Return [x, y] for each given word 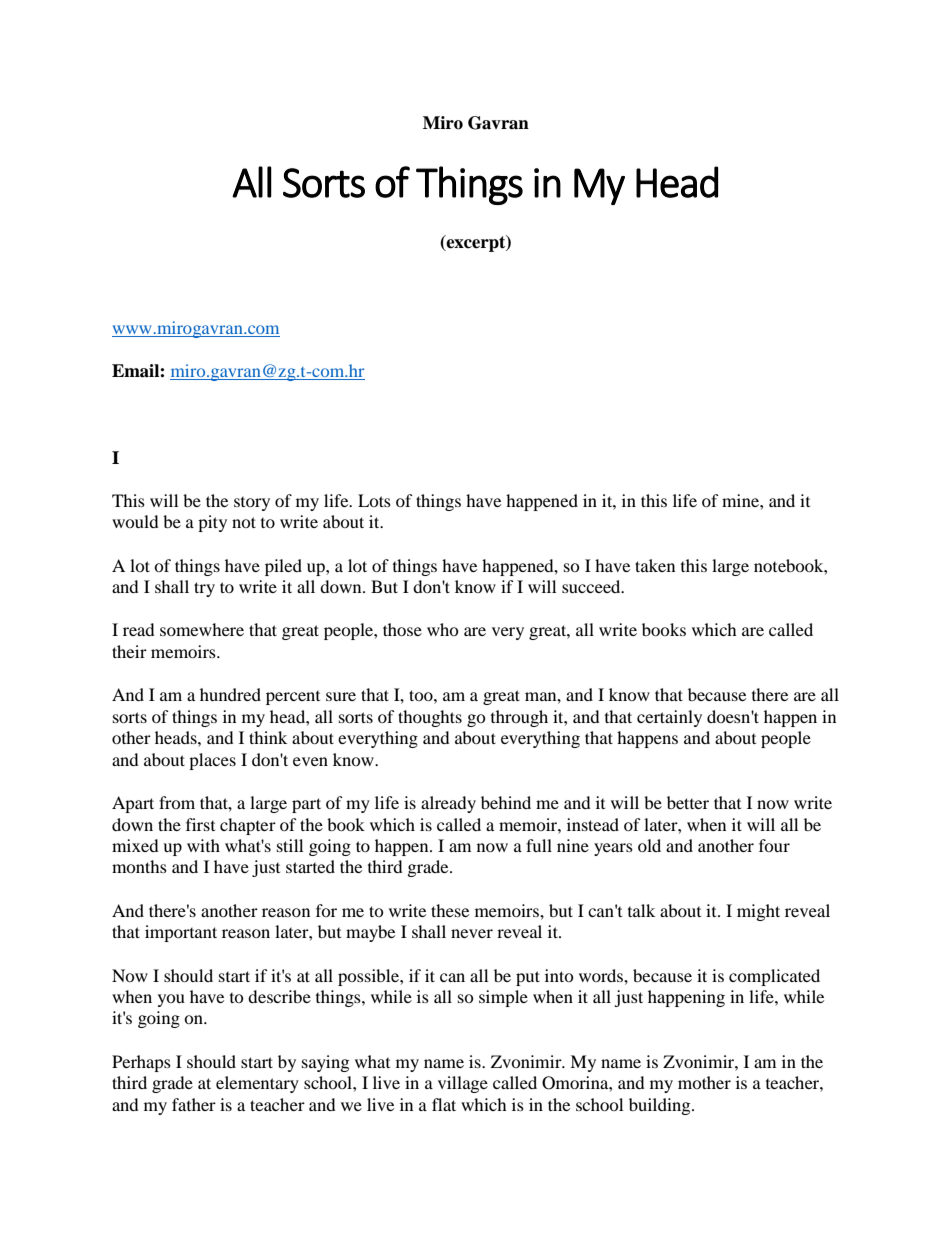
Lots [374, 500]
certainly [669, 718]
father [194, 1104]
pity [212, 523]
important [181, 933]
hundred [230, 694]
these [450, 910]
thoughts [430, 718]
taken [655, 565]
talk [641, 910]
